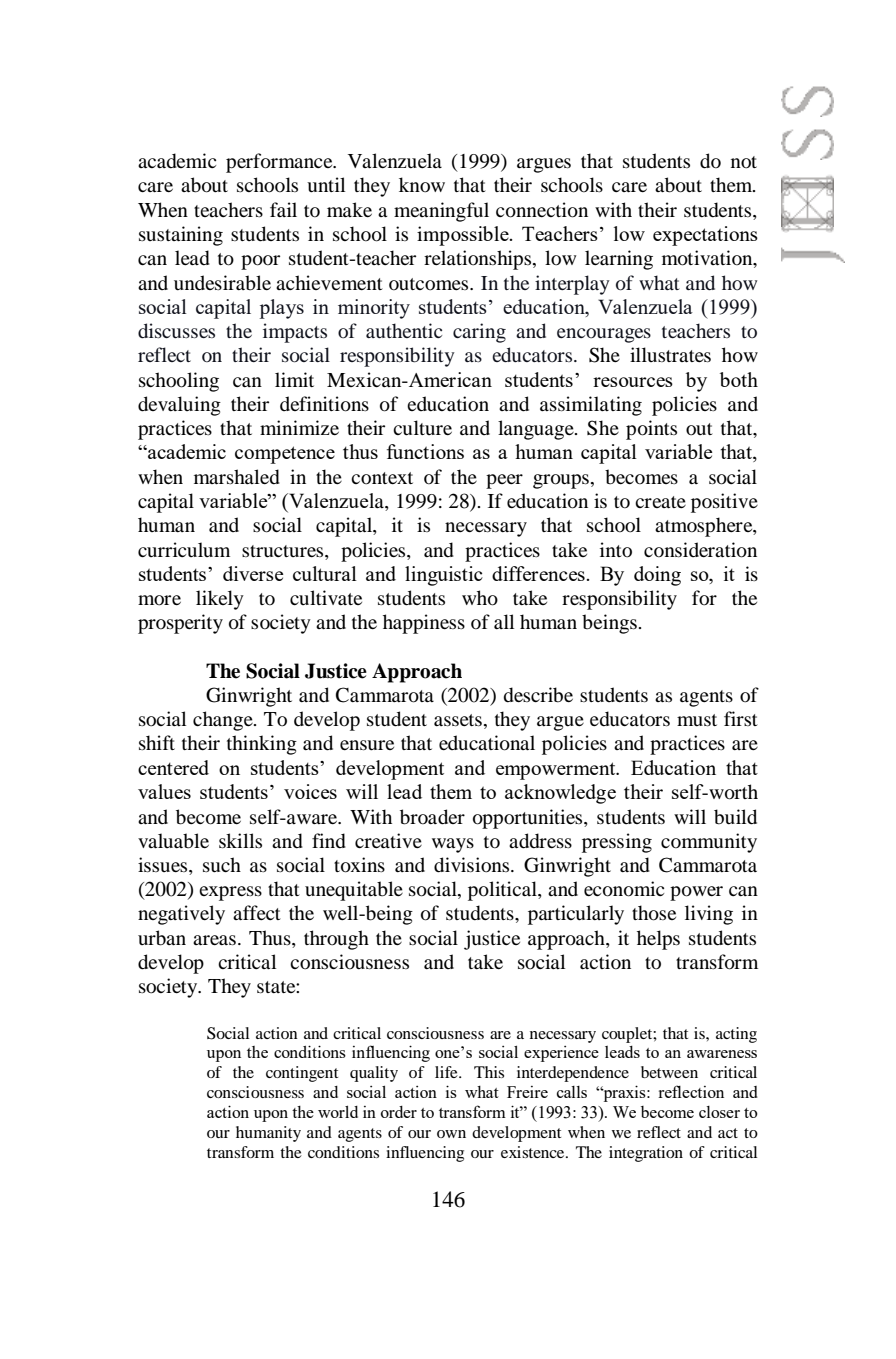  Describe the element at coordinates (451, 1134) in the image. I see `own` at that location.
